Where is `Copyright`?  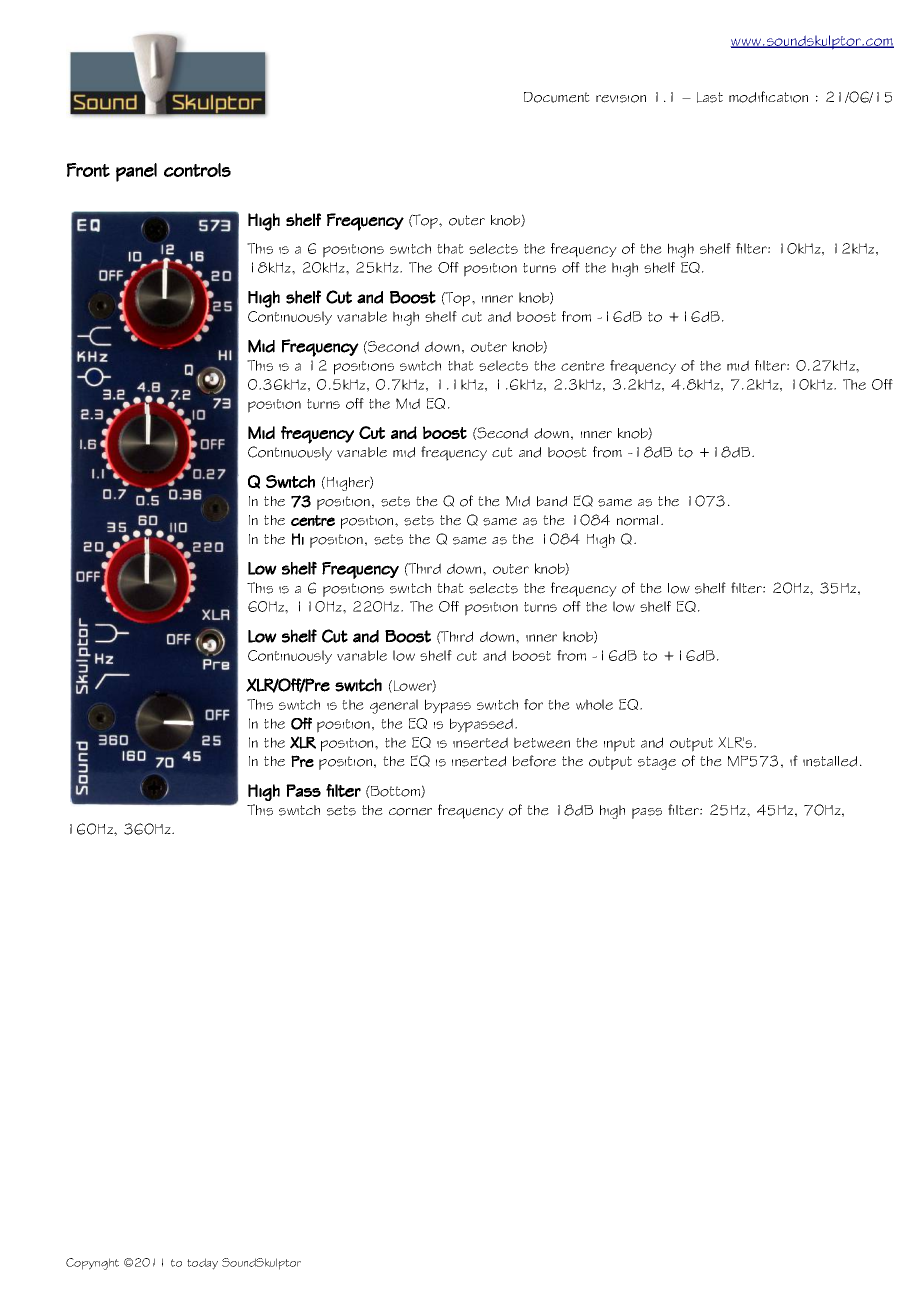
Copyright is located at coordinates (92, 1264).
